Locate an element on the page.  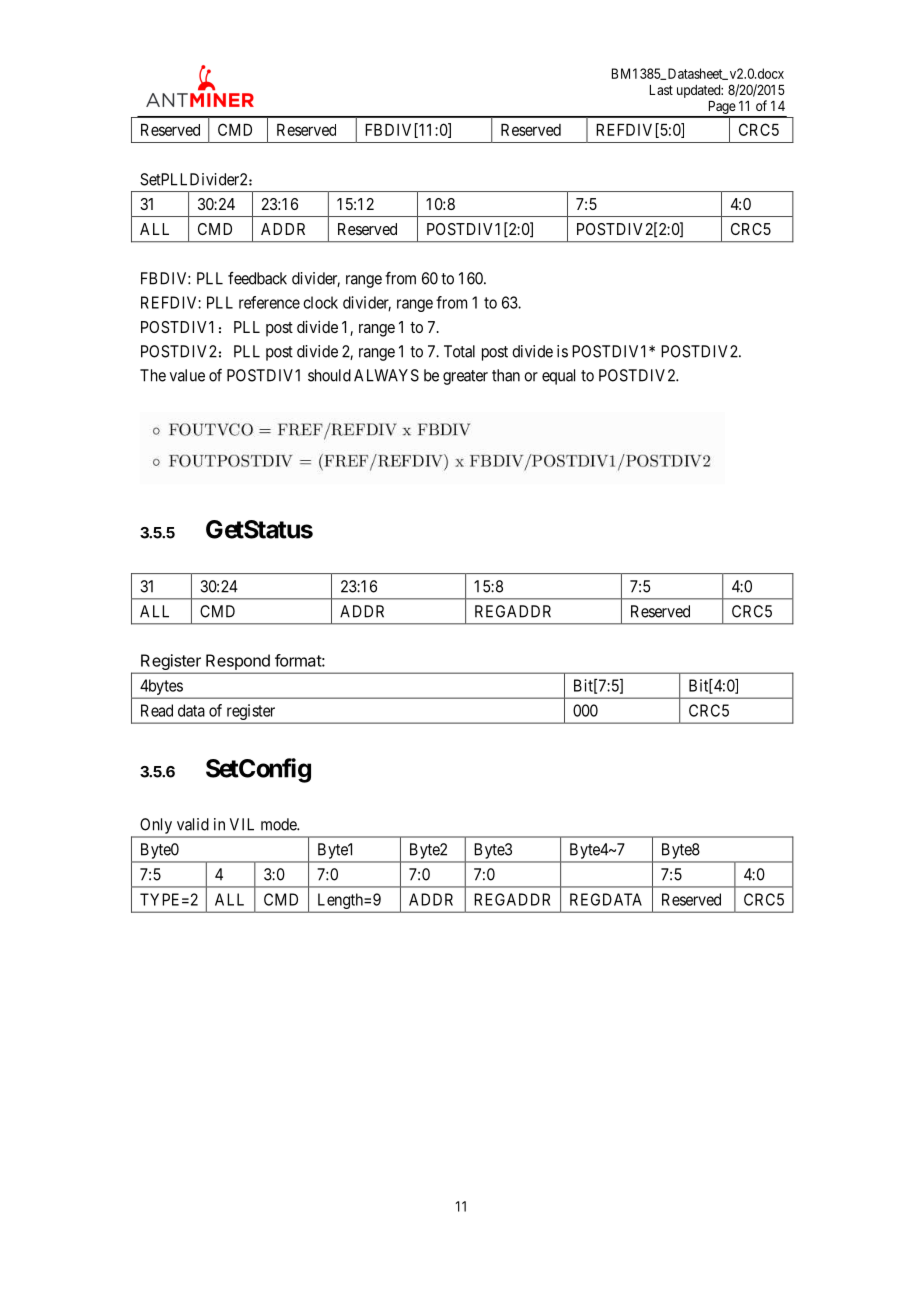
VIL is located at coordinates (242, 824).
